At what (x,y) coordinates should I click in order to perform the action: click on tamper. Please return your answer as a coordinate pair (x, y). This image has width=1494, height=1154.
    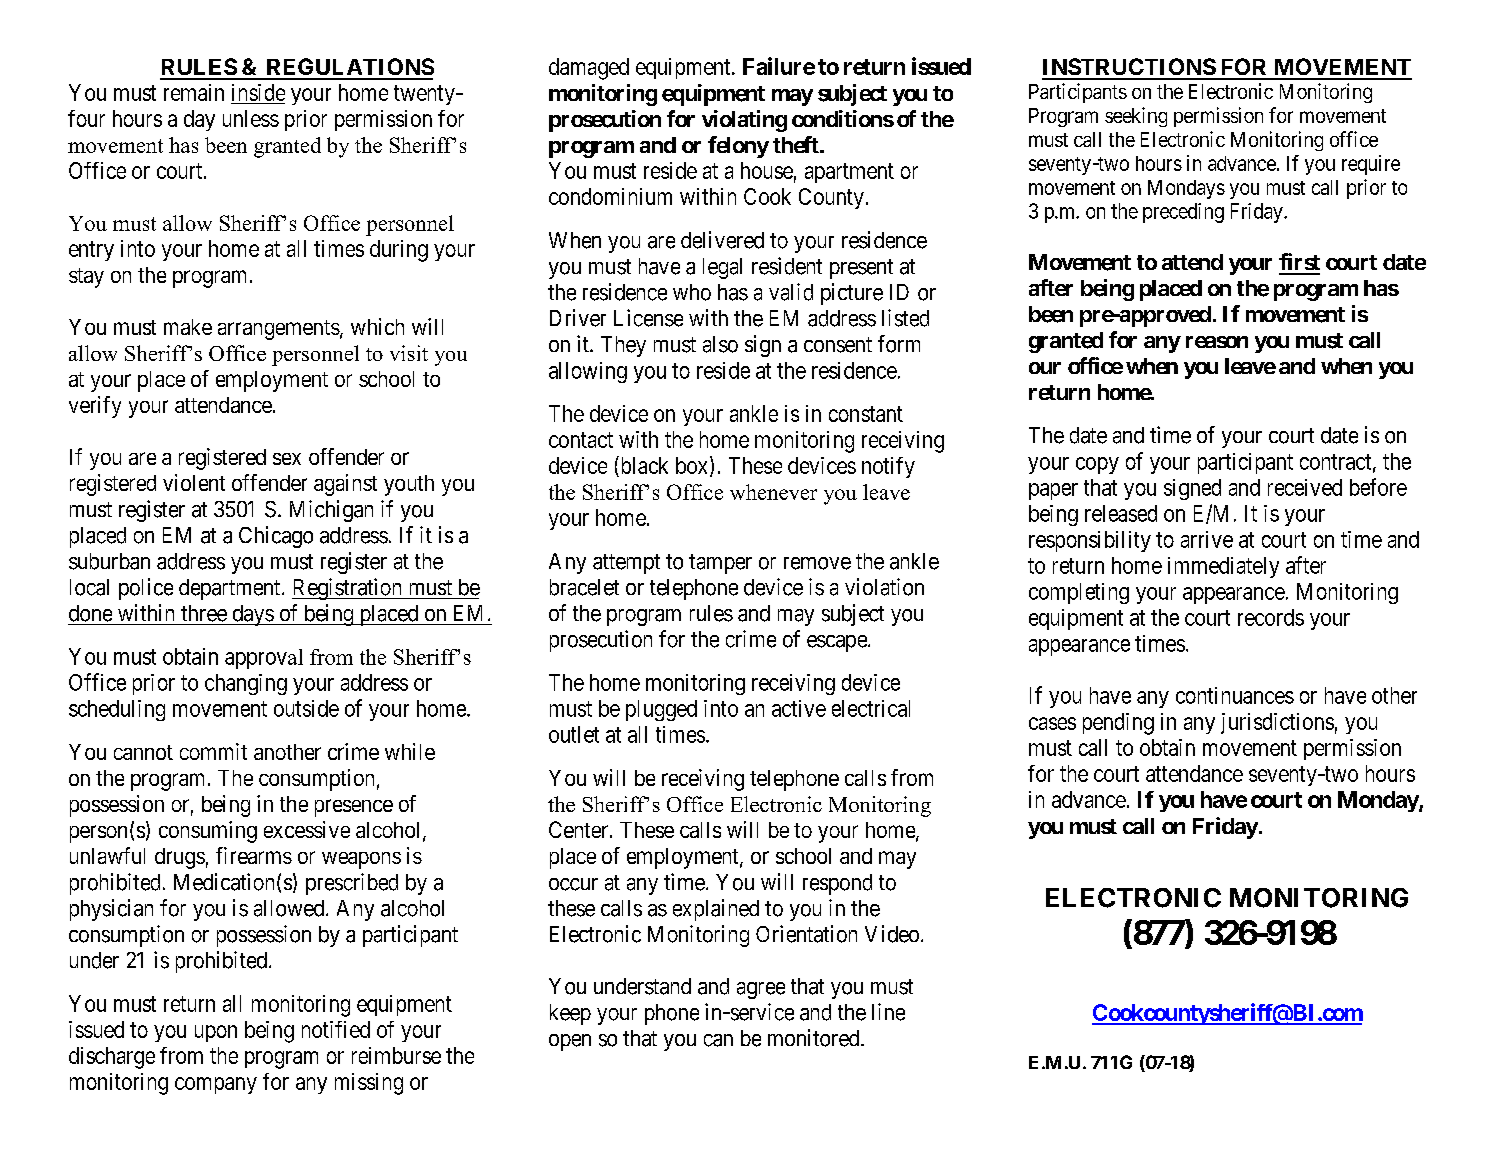
    Looking at the image, I should click on (720, 564).
